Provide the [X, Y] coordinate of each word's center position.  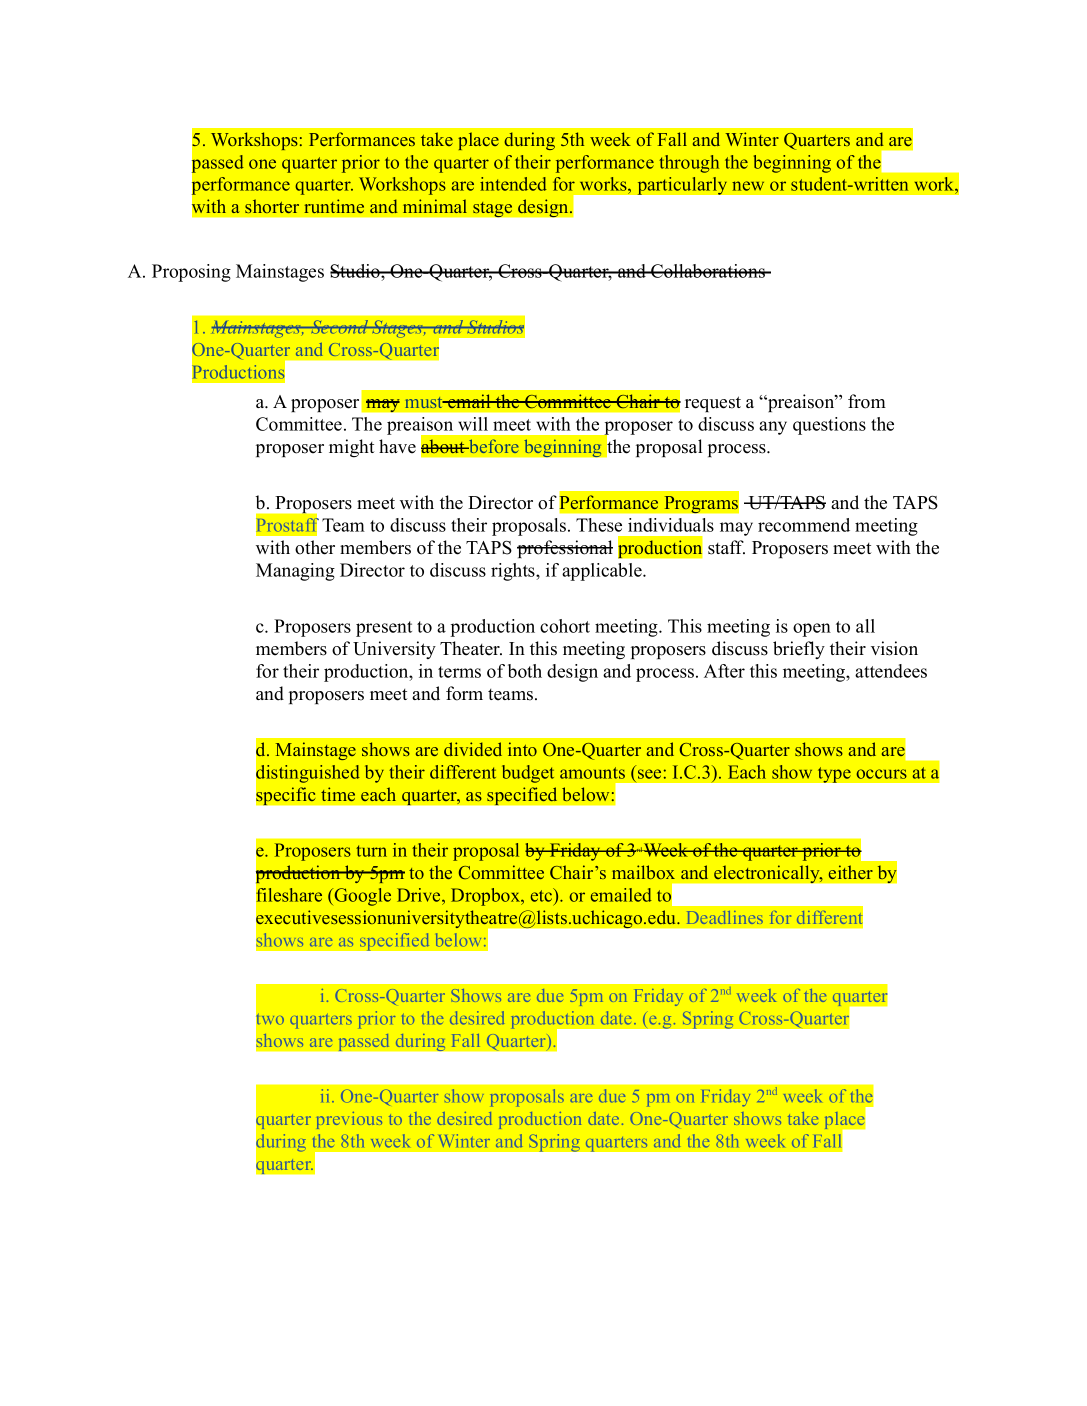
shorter [272, 206]
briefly [799, 650]
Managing [295, 572]
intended [513, 184]
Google [362, 897]
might [352, 448]
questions [829, 426]
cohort [565, 626]
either [851, 872]
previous [349, 1120]
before [493, 446]
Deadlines [725, 917]
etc [543, 895]
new [748, 186]
